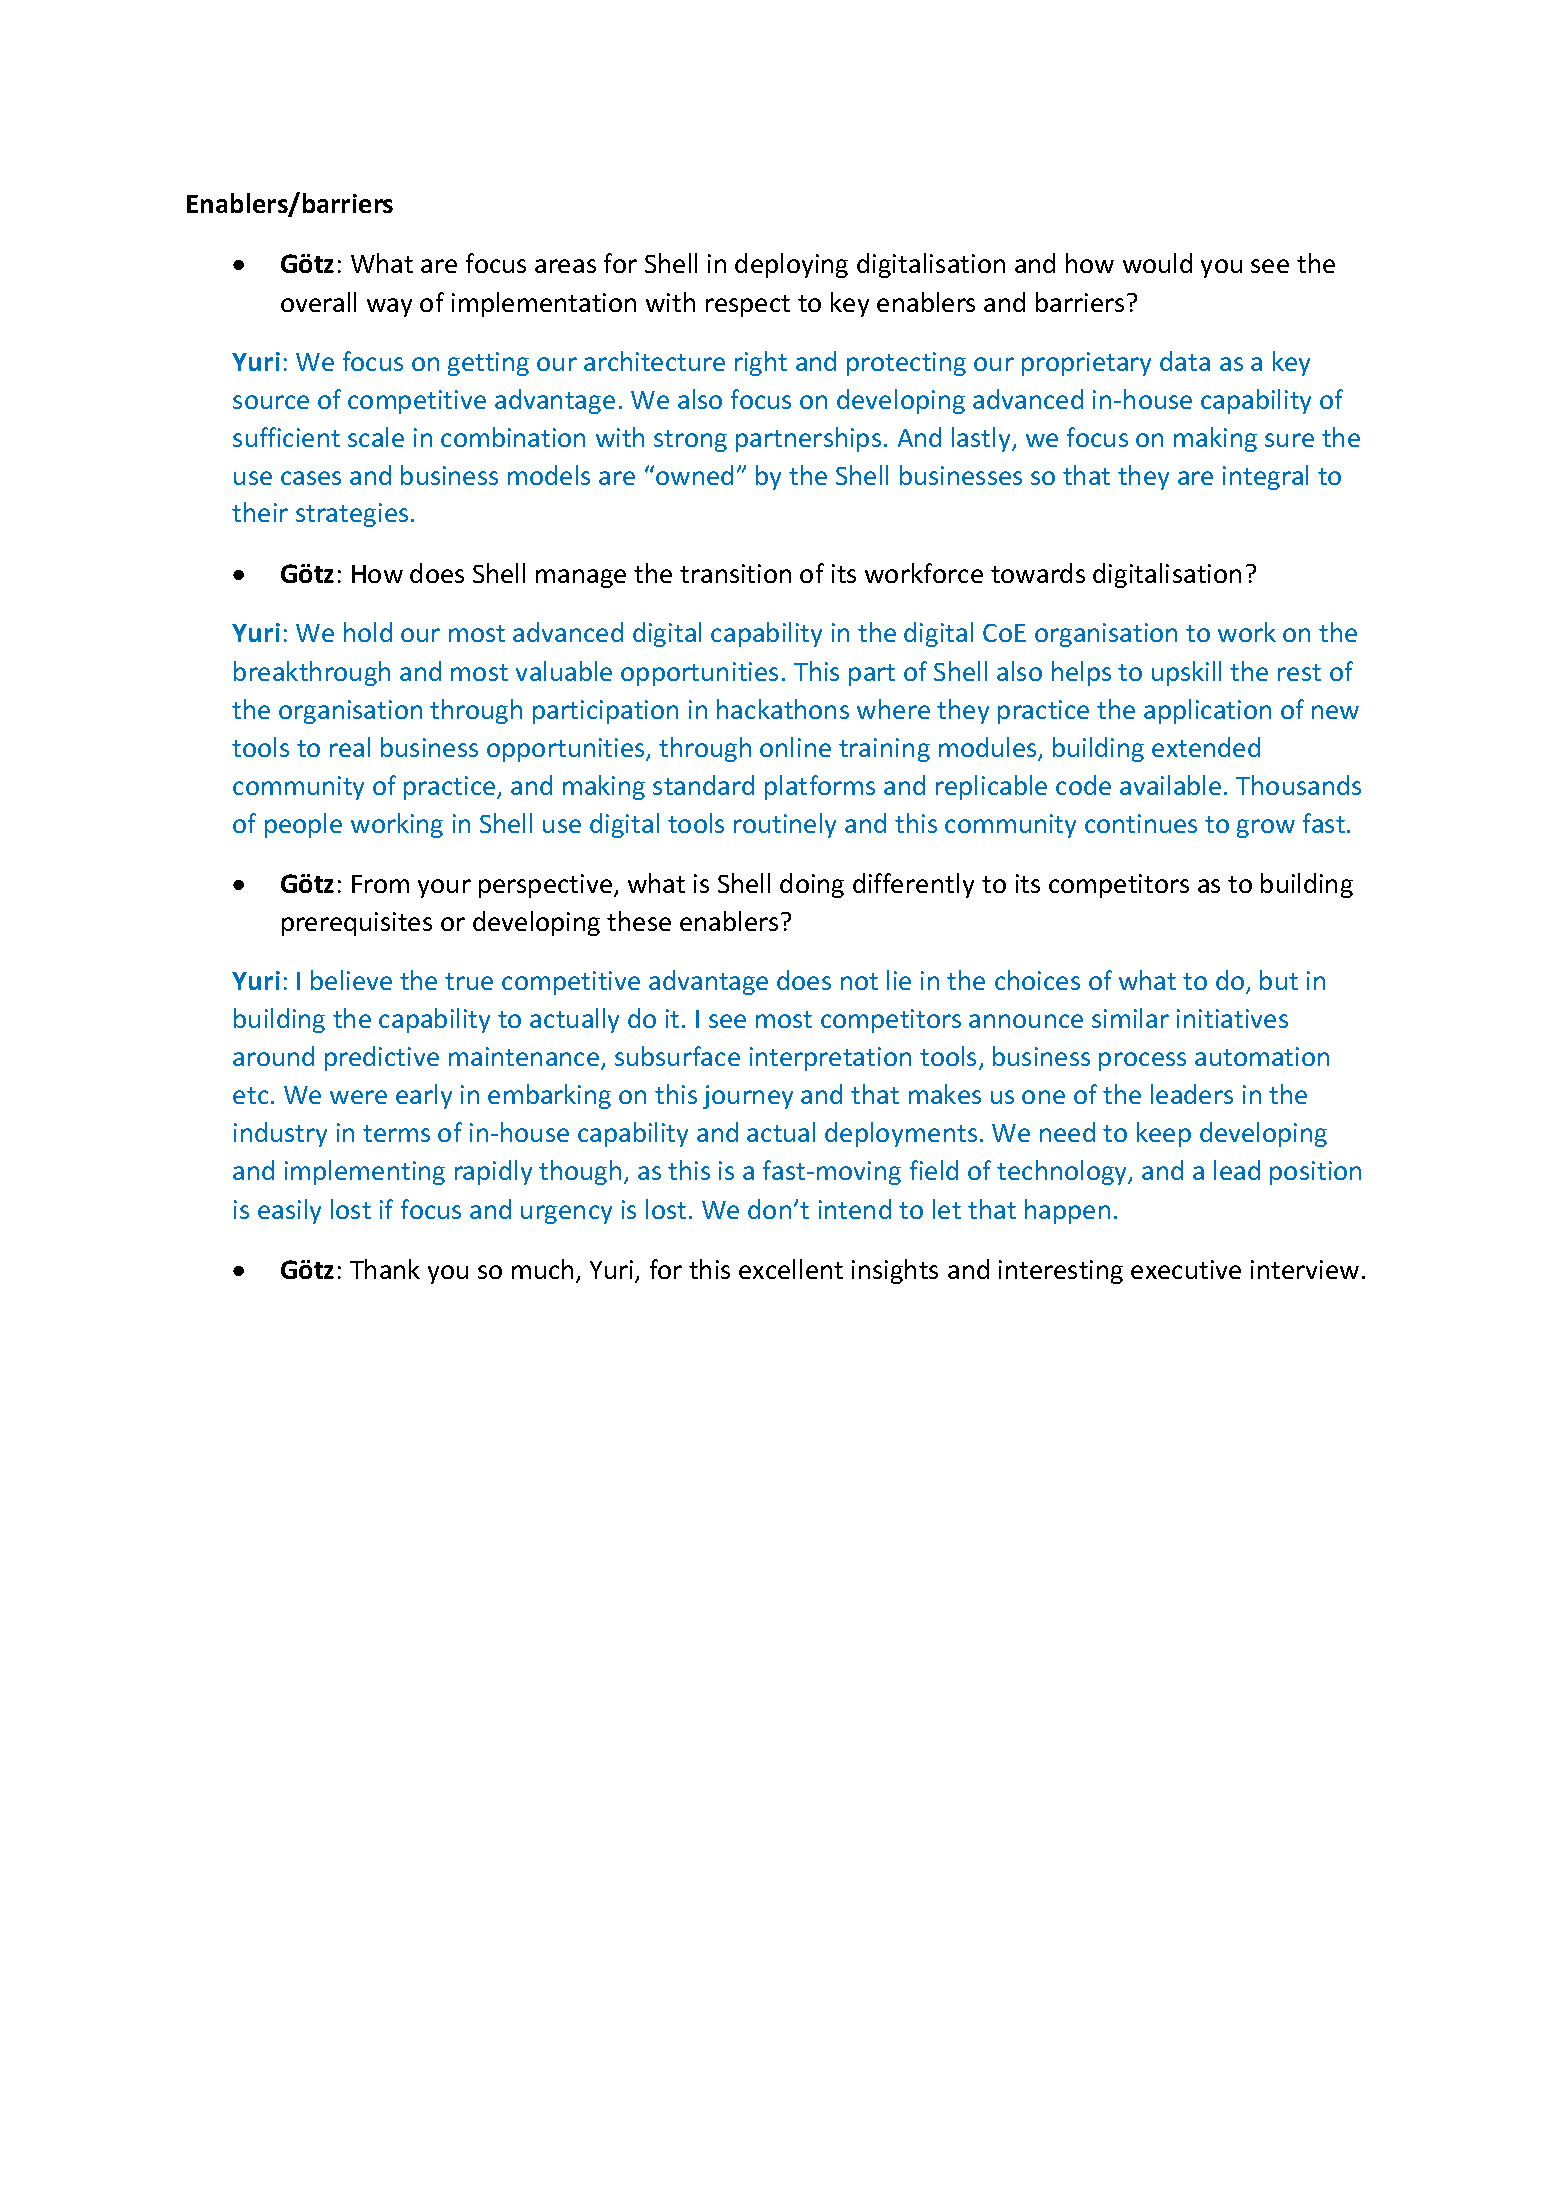  I want to click on way, so click(389, 307).
